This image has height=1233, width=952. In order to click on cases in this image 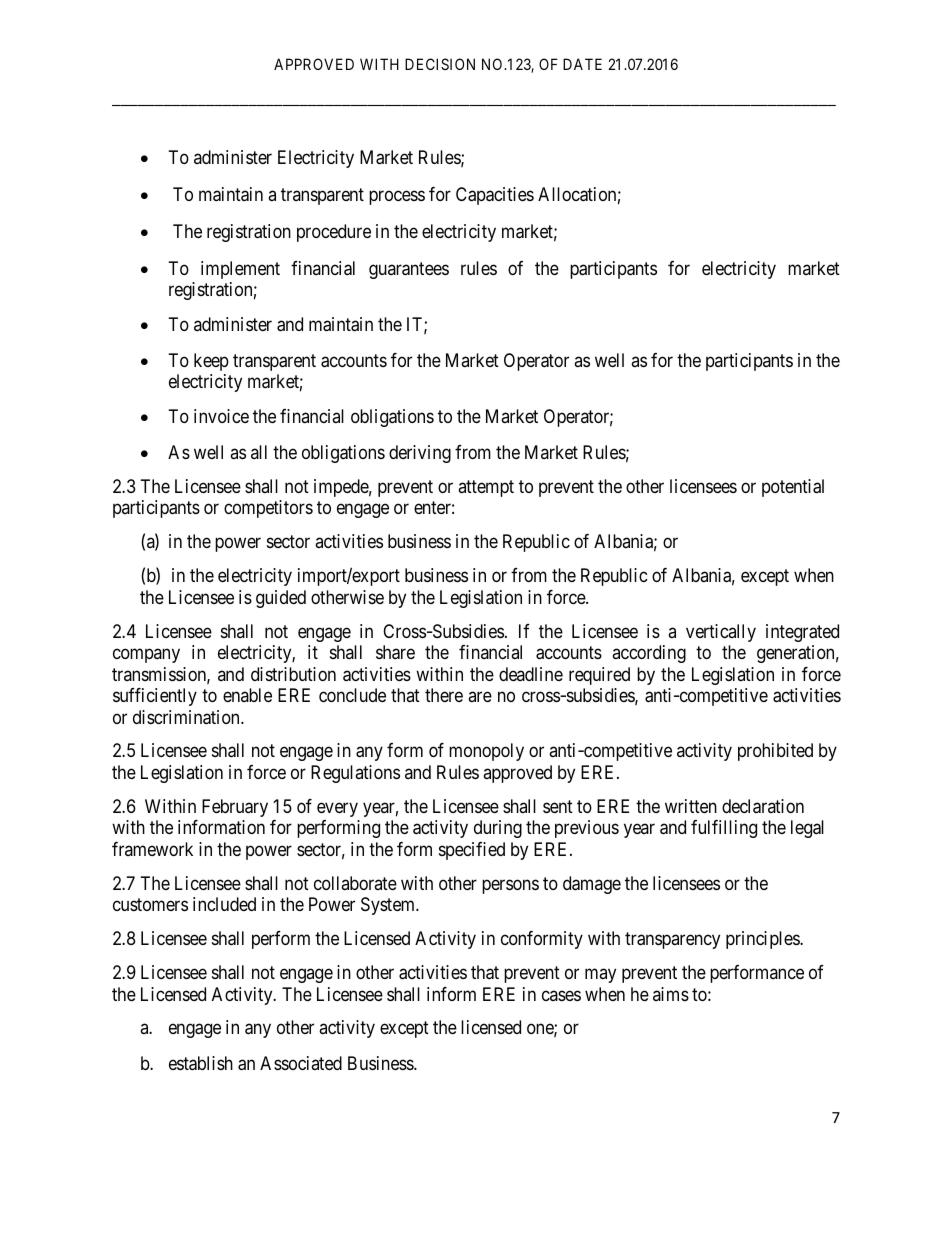, I will do `click(561, 995)`.
